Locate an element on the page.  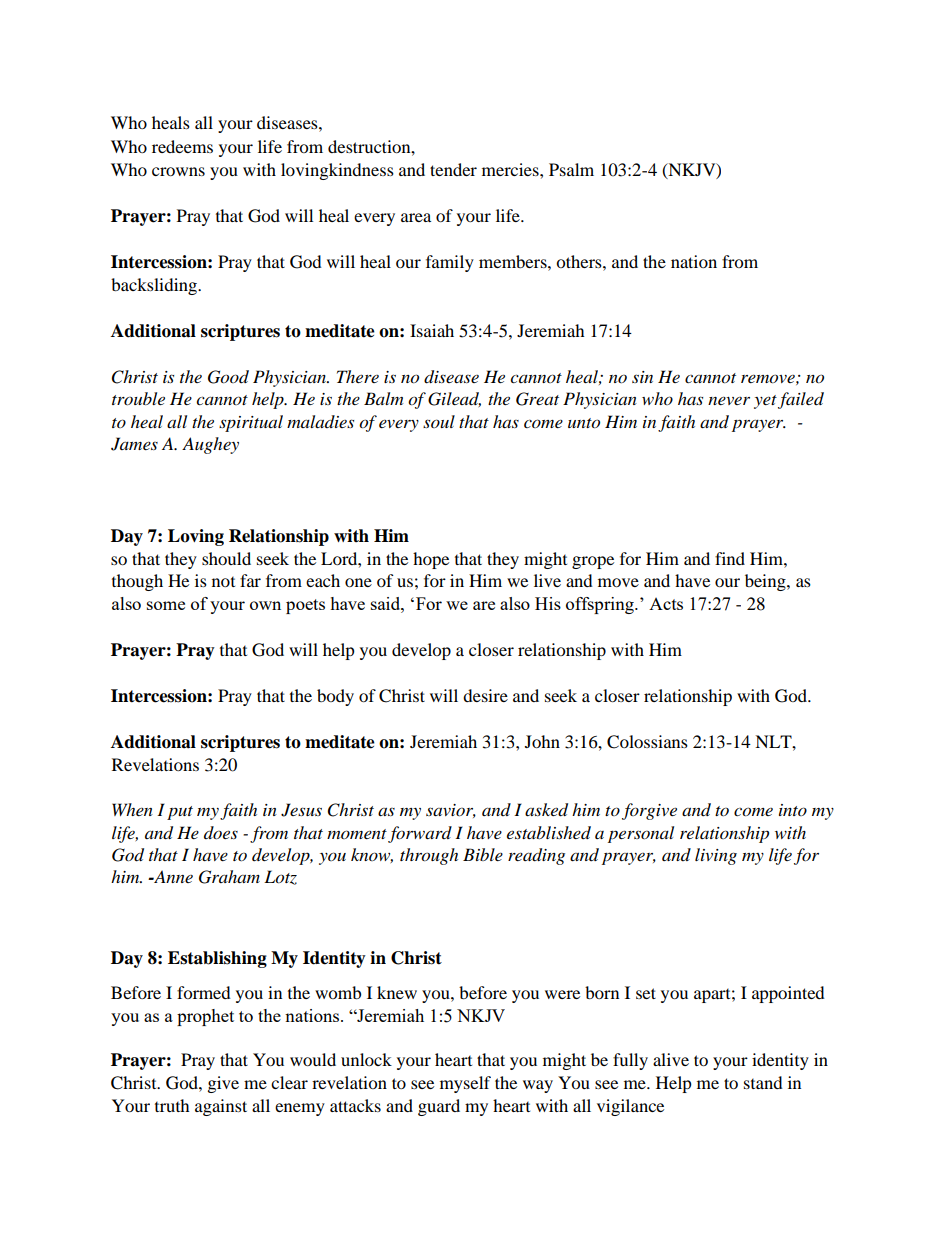
into is located at coordinates (793, 810).
